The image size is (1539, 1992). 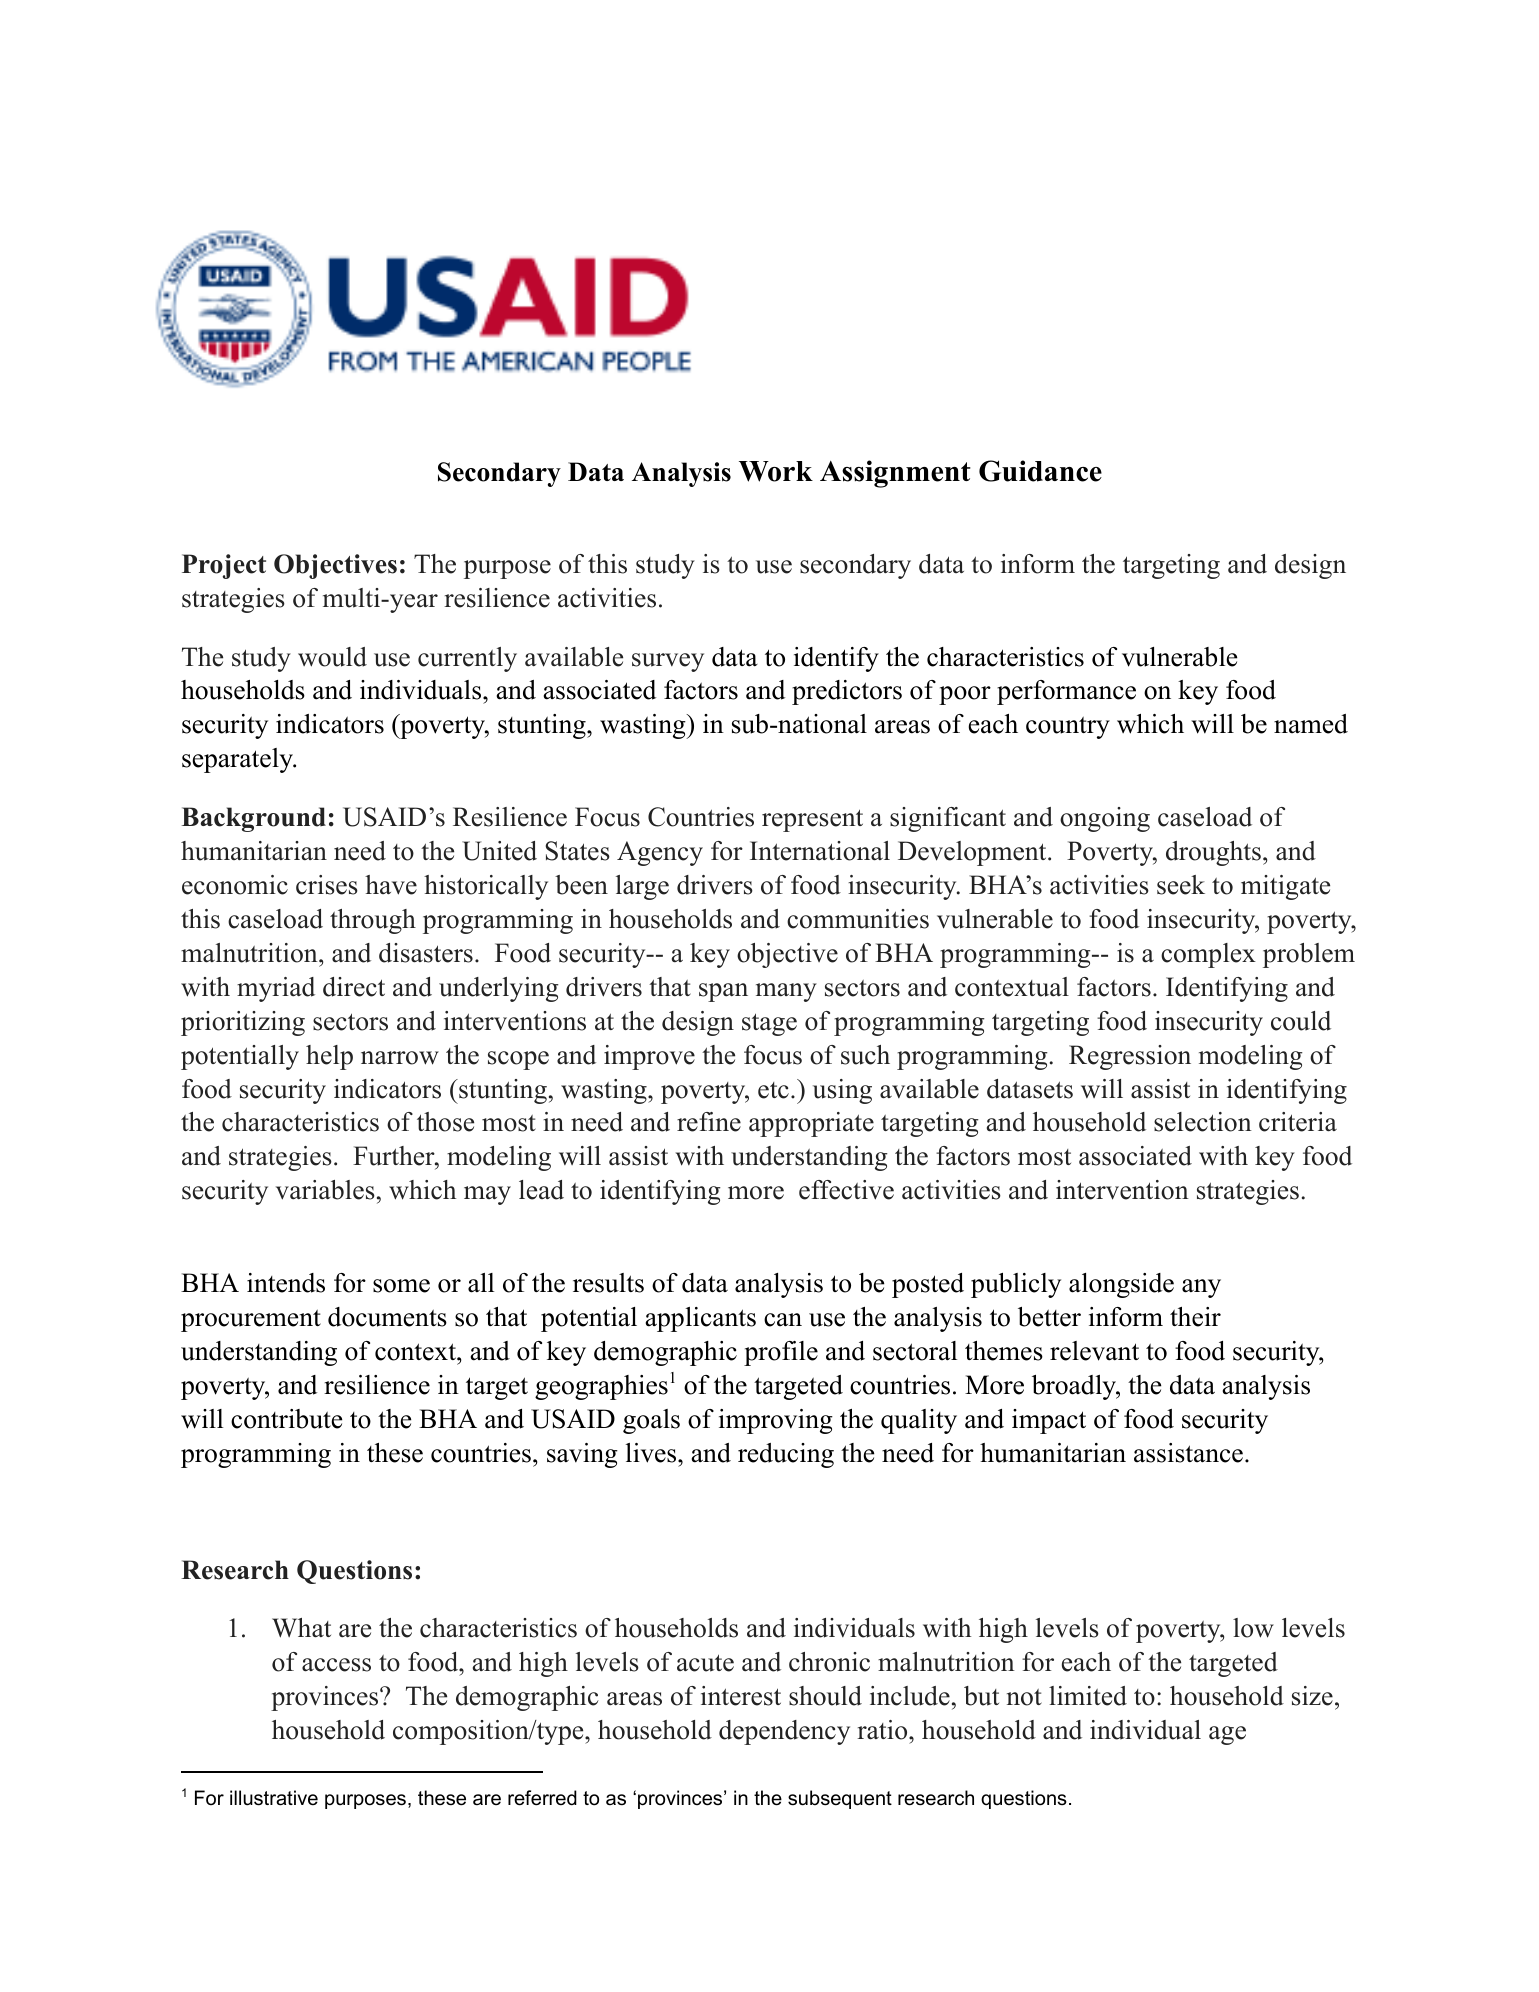 What do you see at coordinates (274, 1798) in the screenshot?
I see `illustrative` at bounding box center [274, 1798].
